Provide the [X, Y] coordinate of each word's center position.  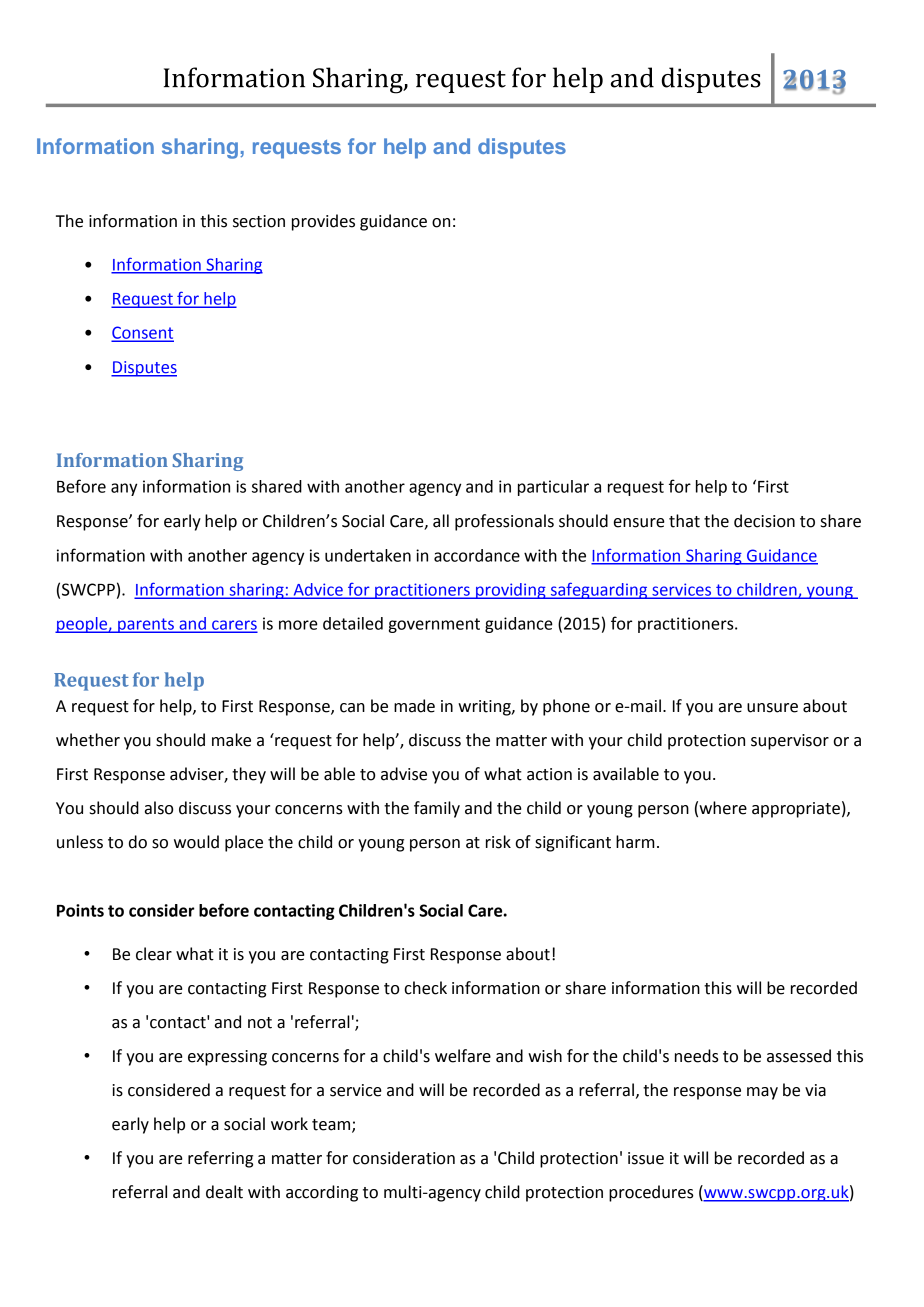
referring [220, 1159]
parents [146, 625]
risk [498, 842]
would [196, 842]
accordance [477, 555]
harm [635, 842]
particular [553, 488]
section [259, 221]
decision [764, 521]
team [332, 1126]
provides [323, 222]
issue [646, 1158]
